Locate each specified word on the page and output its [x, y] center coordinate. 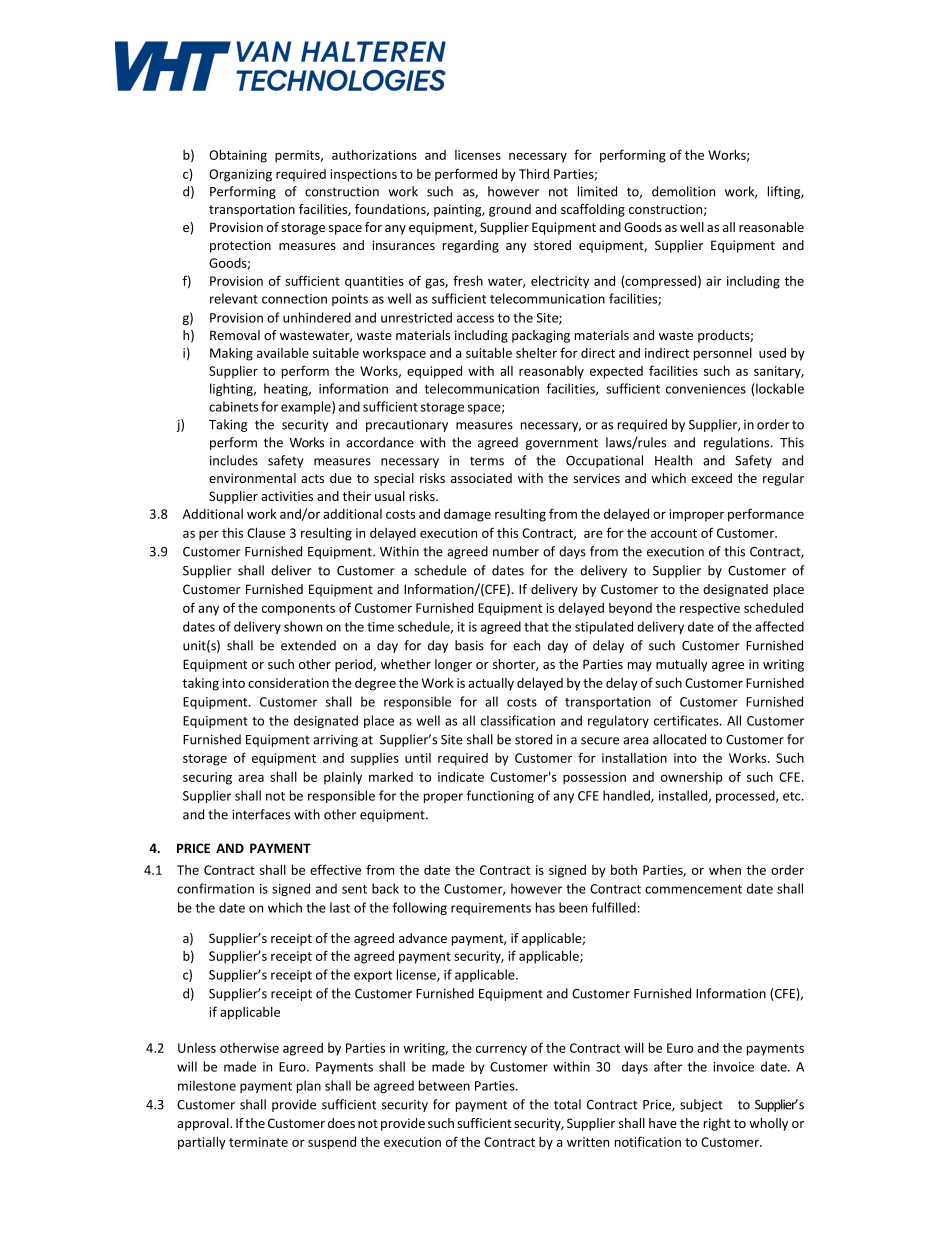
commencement [693, 889]
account [674, 533]
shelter [536, 353]
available [283, 352]
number [516, 551]
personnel [723, 354]
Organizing [240, 175]
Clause [266, 532]
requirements [491, 909]
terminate [258, 1142]
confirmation [215, 888]
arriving [335, 741]
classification [518, 720]
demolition [683, 191]
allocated [679, 739]
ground [510, 210]
